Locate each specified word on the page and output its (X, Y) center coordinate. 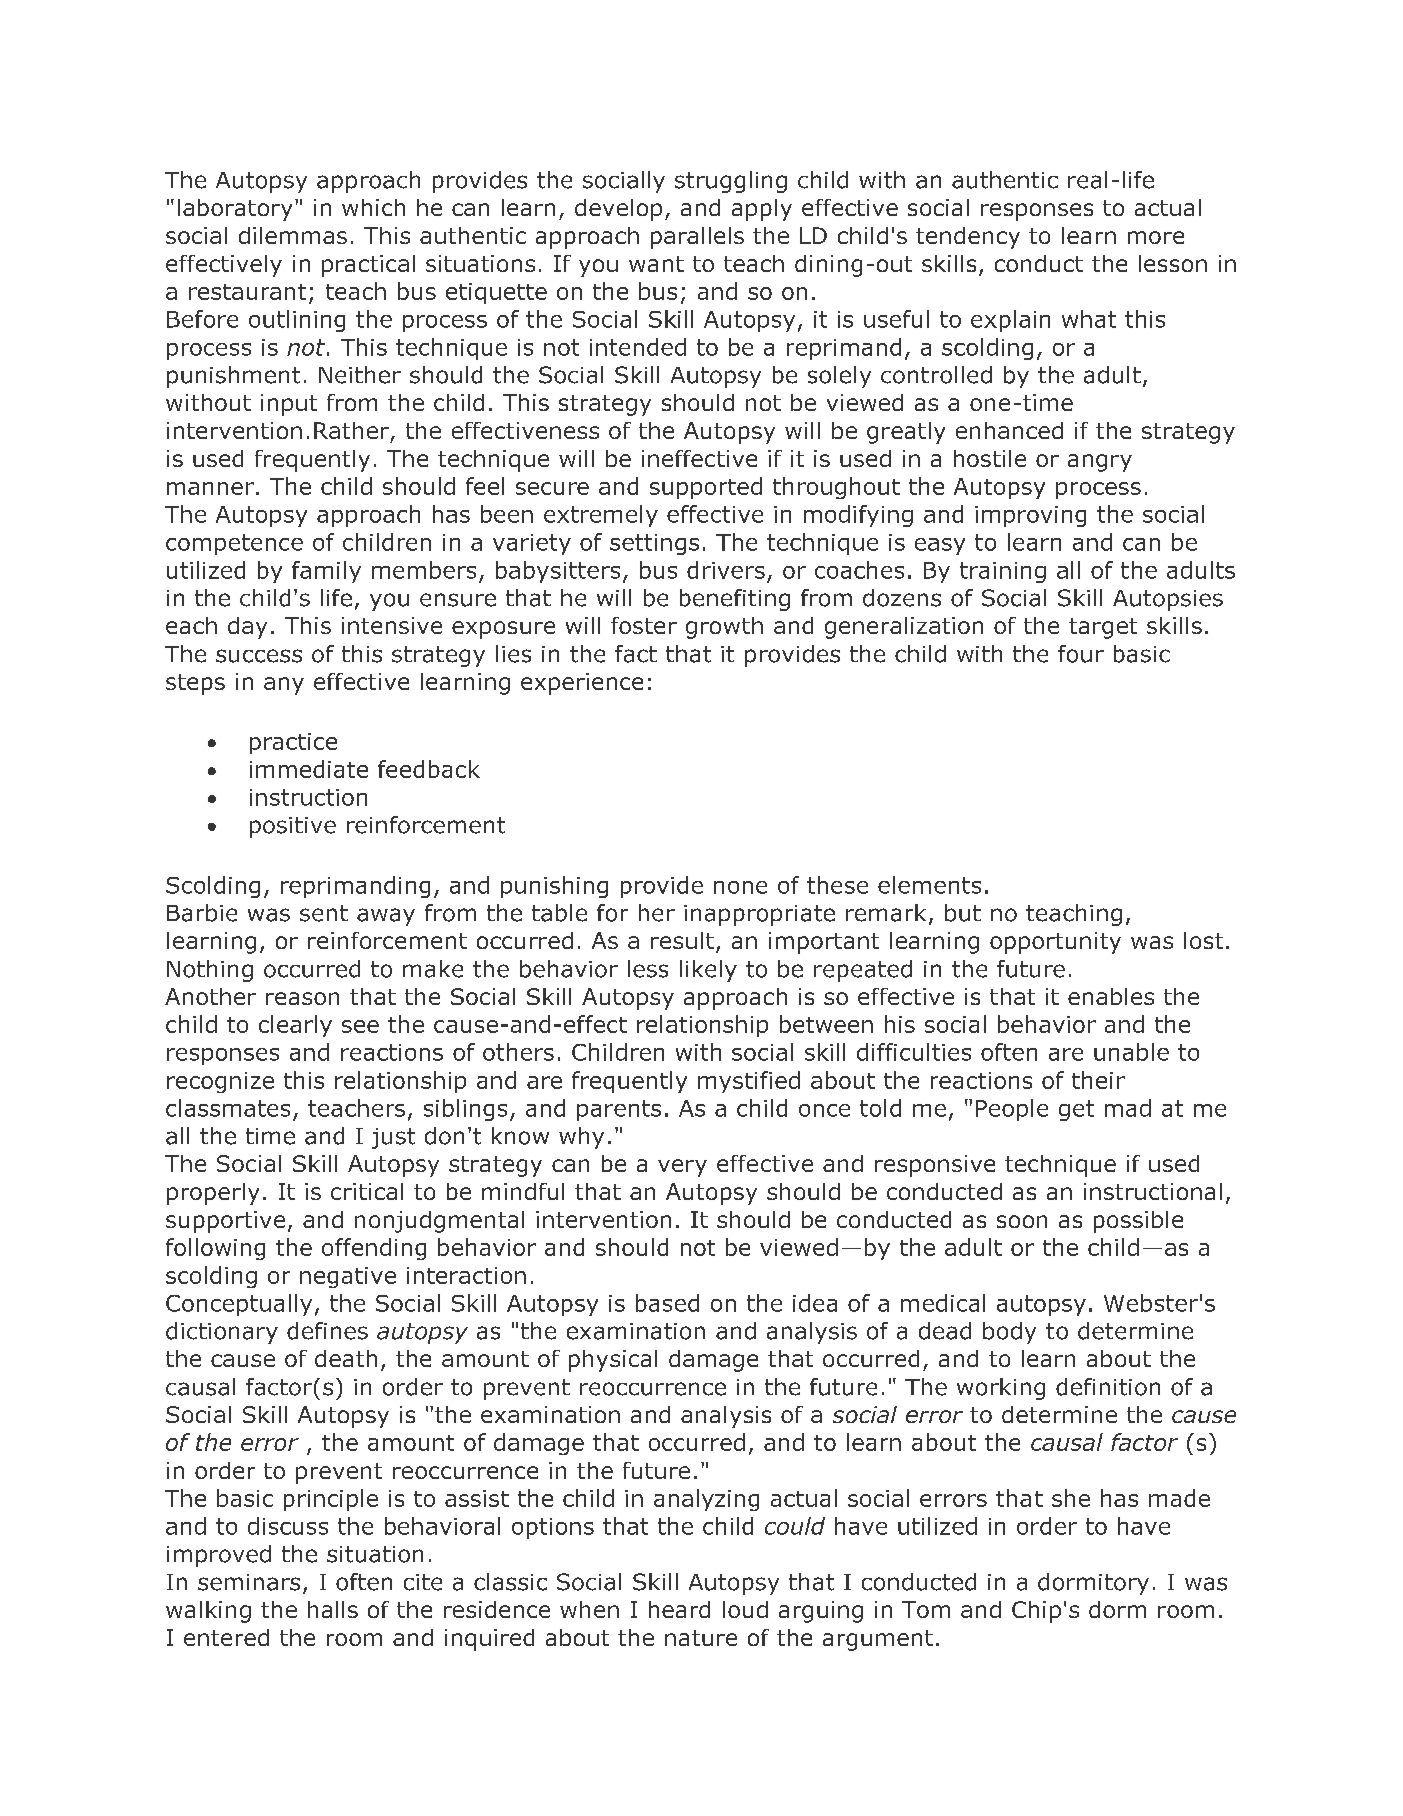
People (1012, 1110)
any (284, 686)
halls (333, 1609)
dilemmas (293, 235)
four (1081, 654)
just (393, 1138)
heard (679, 1609)
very (682, 1168)
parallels (697, 238)
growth (724, 628)
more (1156, 237)
